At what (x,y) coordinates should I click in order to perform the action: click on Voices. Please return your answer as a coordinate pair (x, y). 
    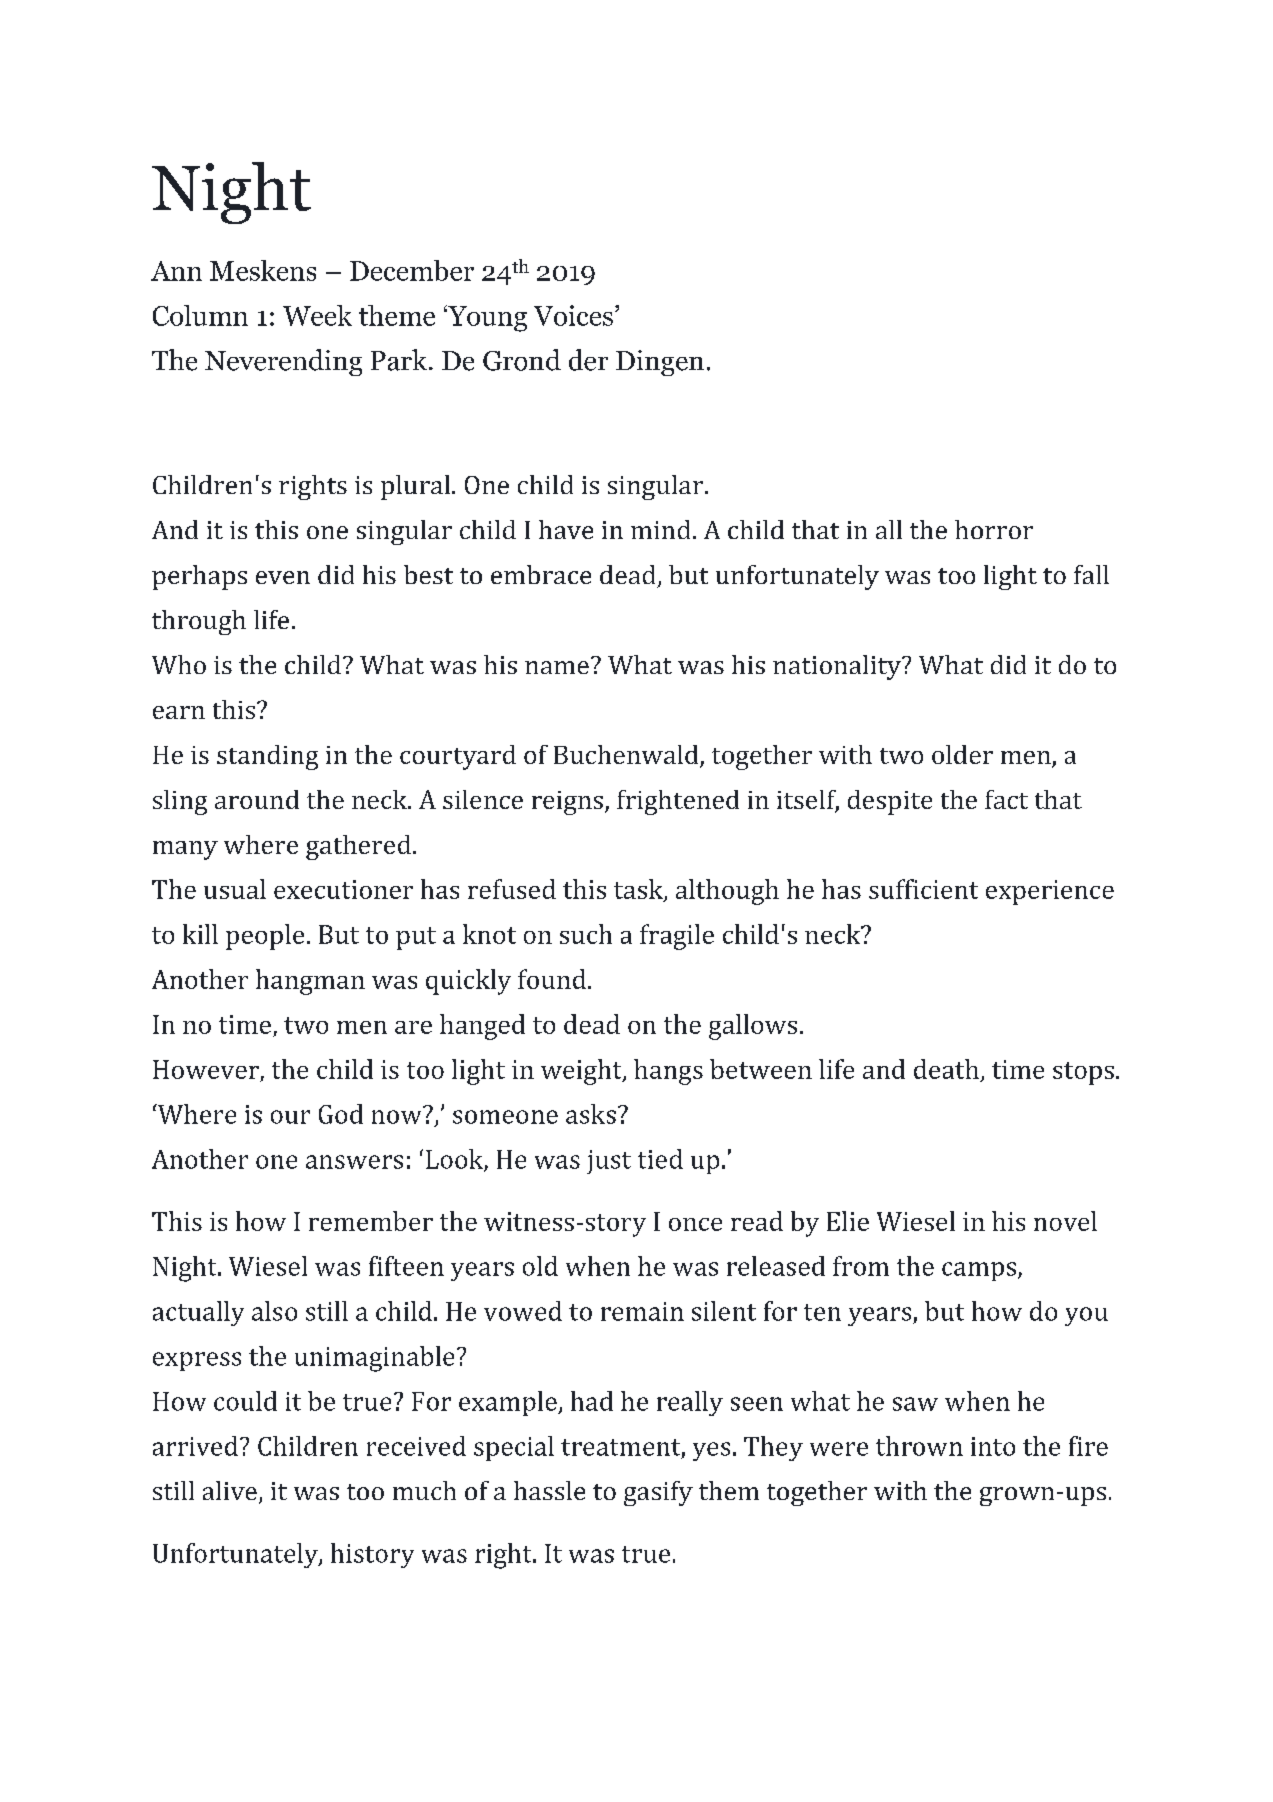
    Looking at the image, I should click on (573, 315).
